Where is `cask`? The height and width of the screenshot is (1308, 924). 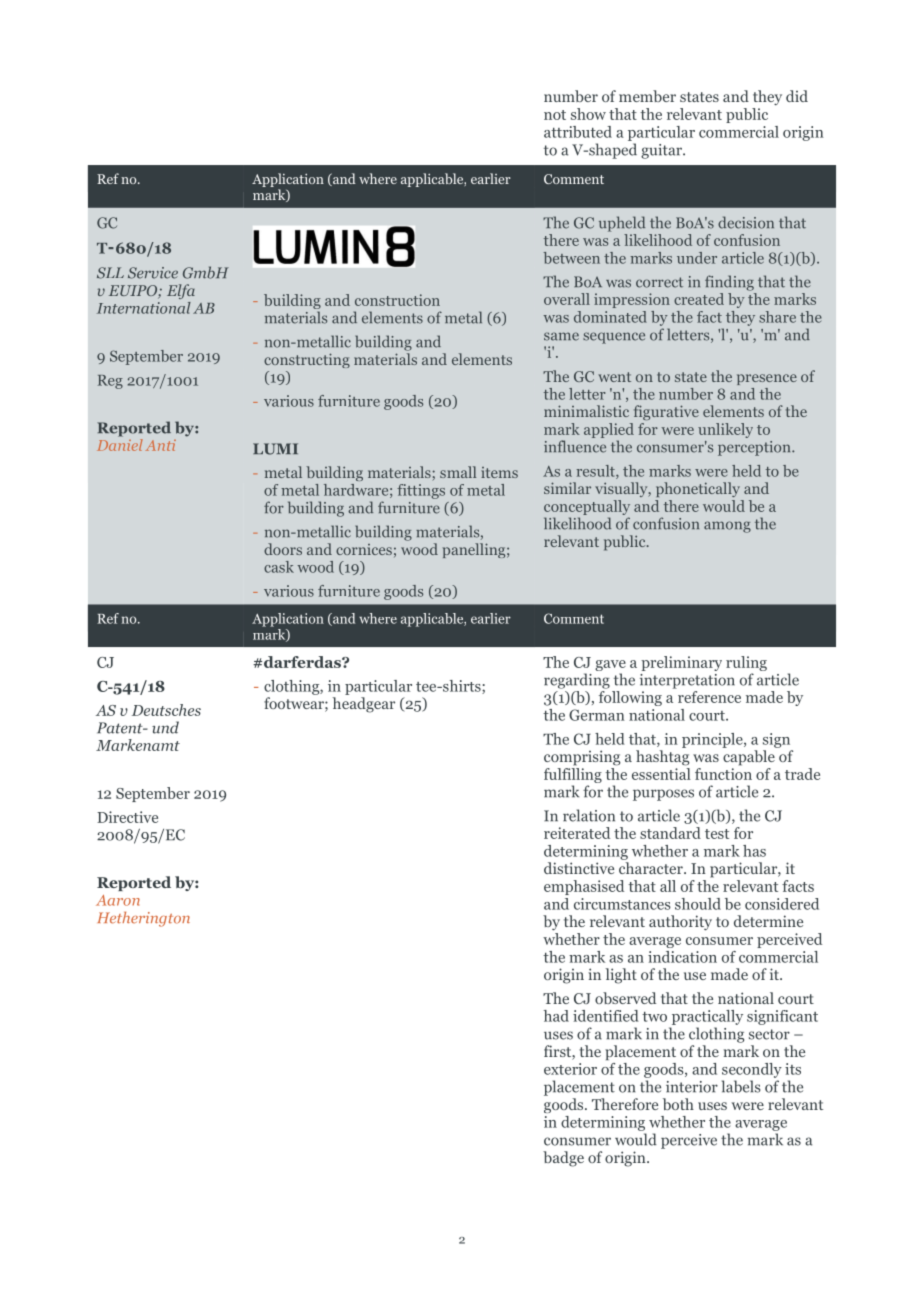
cask is located at coordinates (279, 567).
